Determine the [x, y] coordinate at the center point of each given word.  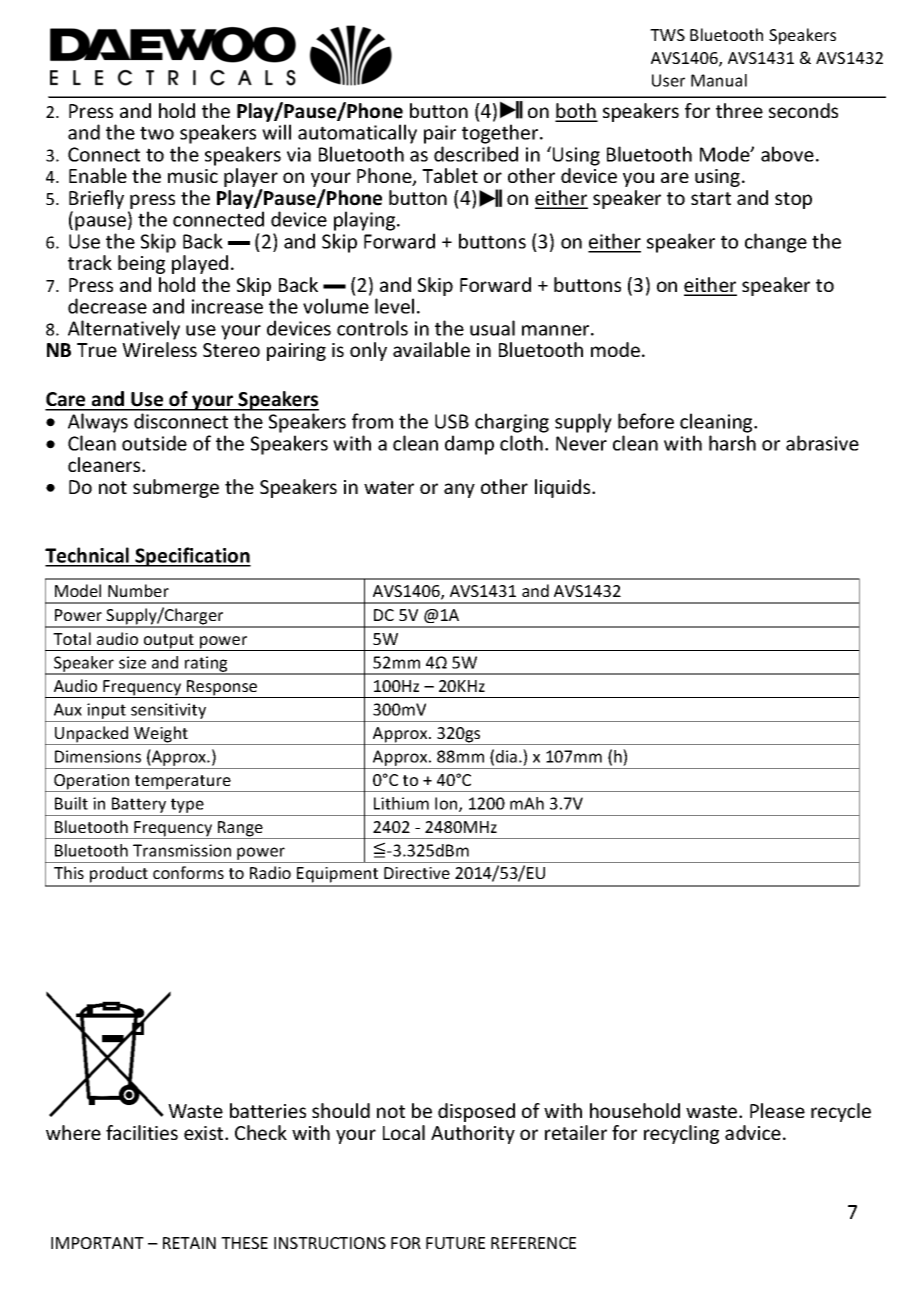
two [157, 133]
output [169, 642]
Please [777, 1110]
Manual [719, 80]
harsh [732, 443]
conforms [188, 872]
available [431, 349]
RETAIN [189, 1243]
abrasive [822, 443]
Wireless [159, 349]
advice [753, 1132]
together [501, 134]
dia [506, 756]
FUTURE [455, 1243]
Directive [417, 873]
